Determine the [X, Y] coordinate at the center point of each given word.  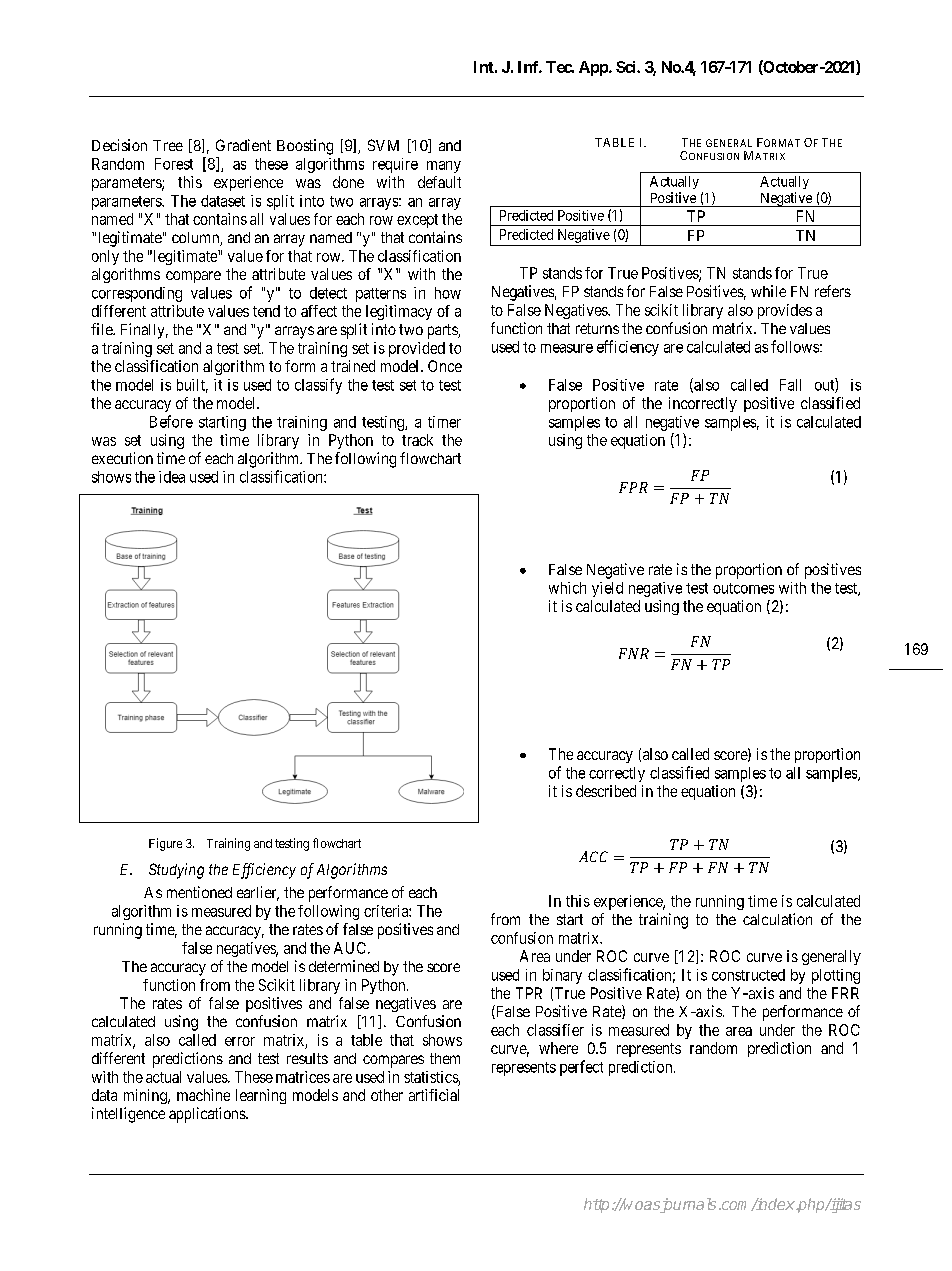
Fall [790, 385]
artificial [434, 1095]
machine [203, 1095]
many [444, 167]
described [606, 791]
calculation [777, 919]
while [768, 291]
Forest [174, 164]
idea [172, 477]
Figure [165, 844]
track [417, 440]
